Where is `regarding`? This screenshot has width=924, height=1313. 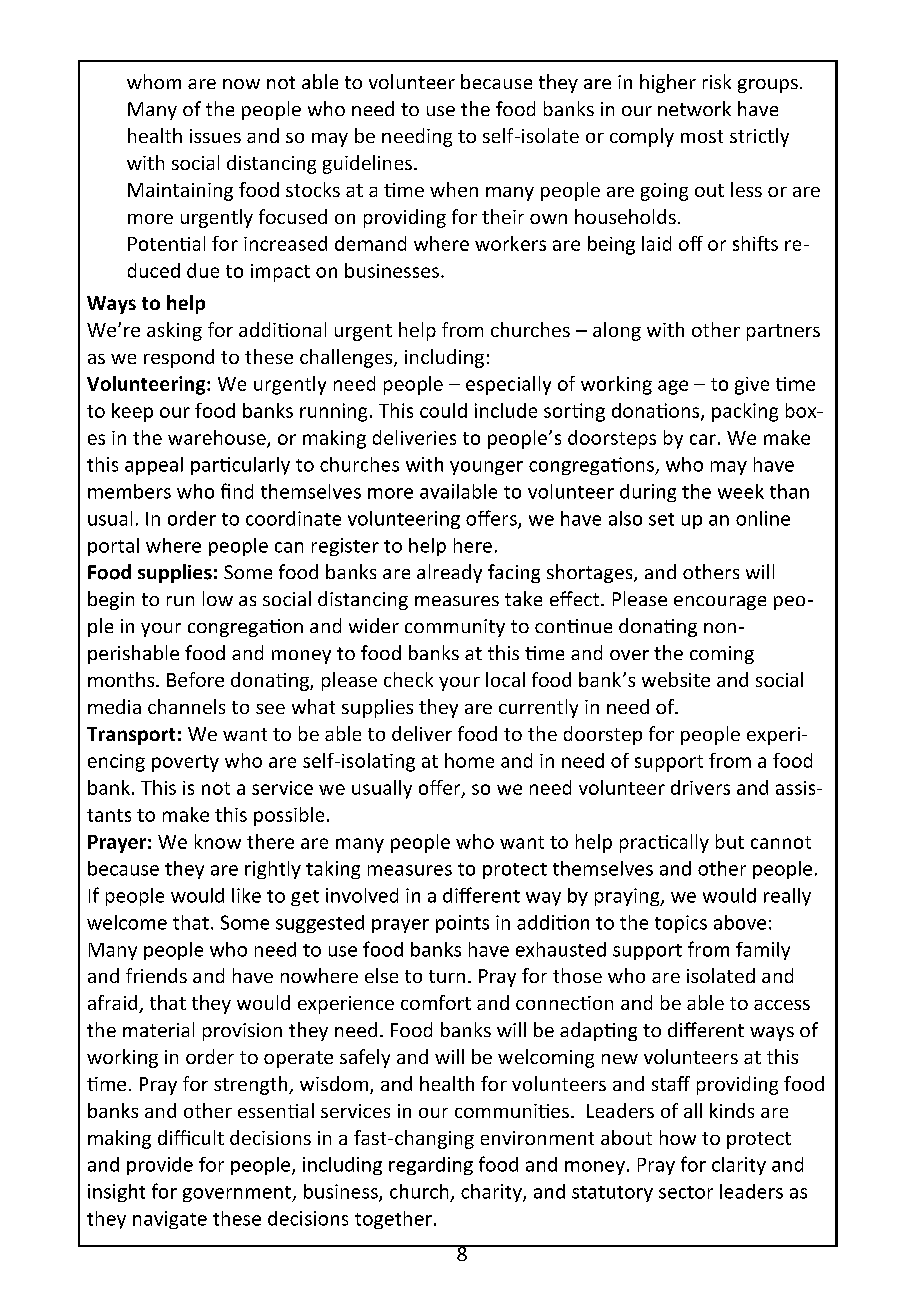 regarding is located at coordinates (431, 1166).
